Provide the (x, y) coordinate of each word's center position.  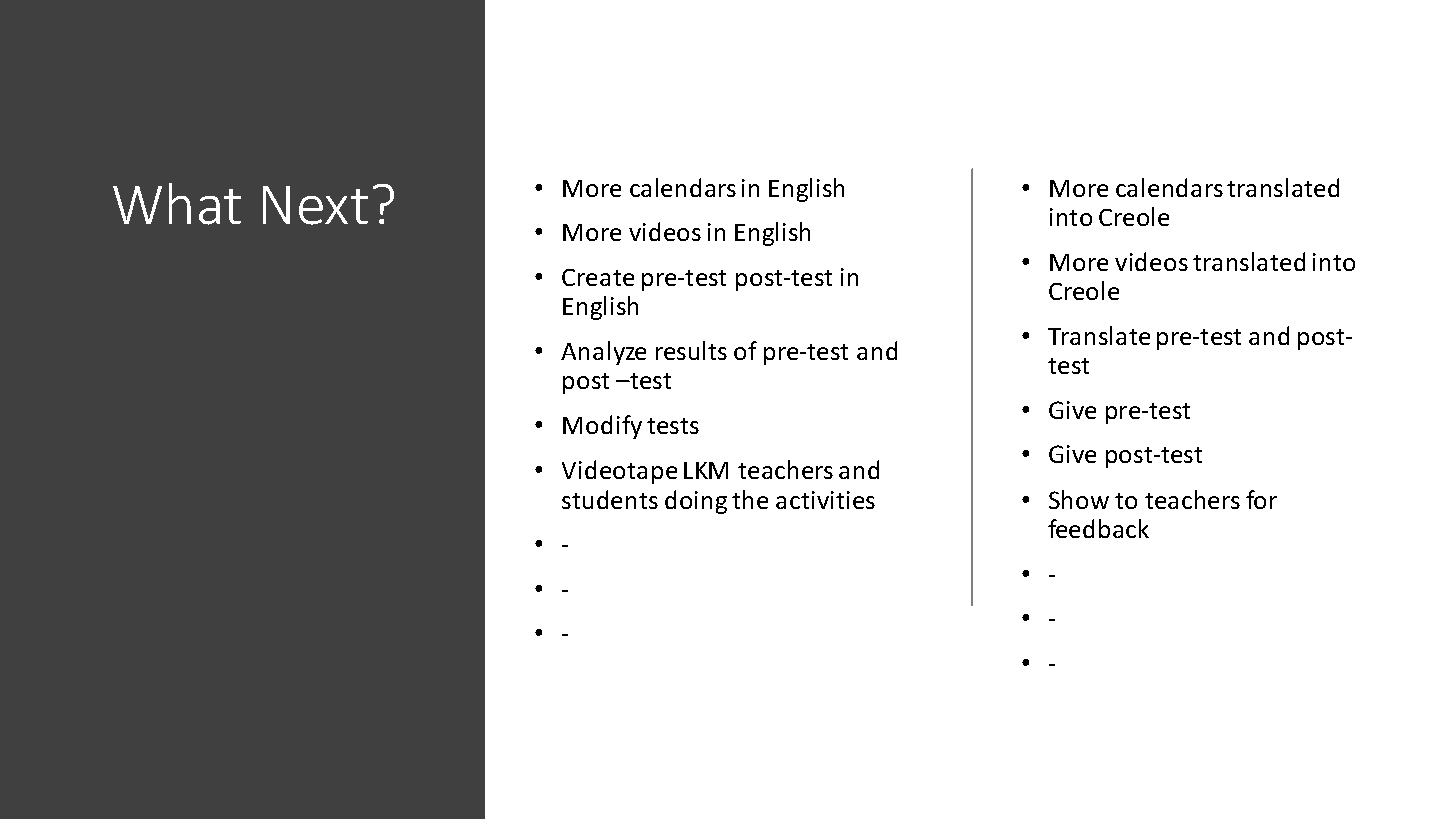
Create (598, 277)
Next (315, 205)
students (610, 499)
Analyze (603, 353)
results (691, 350)
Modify (602, 427)
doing (696, 502)
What (177, 204)
